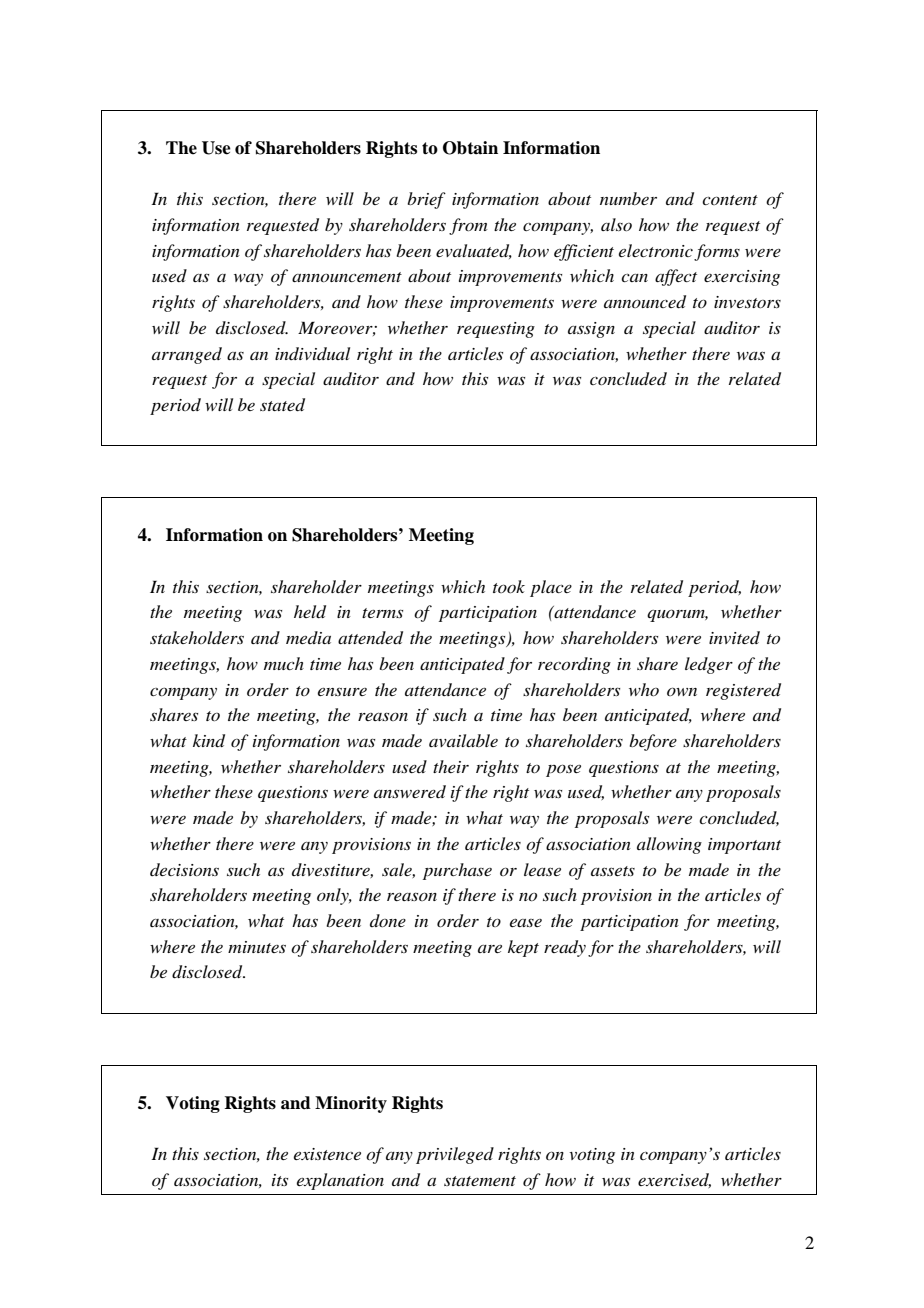  I want to click on purchase, so click(457, 871).
